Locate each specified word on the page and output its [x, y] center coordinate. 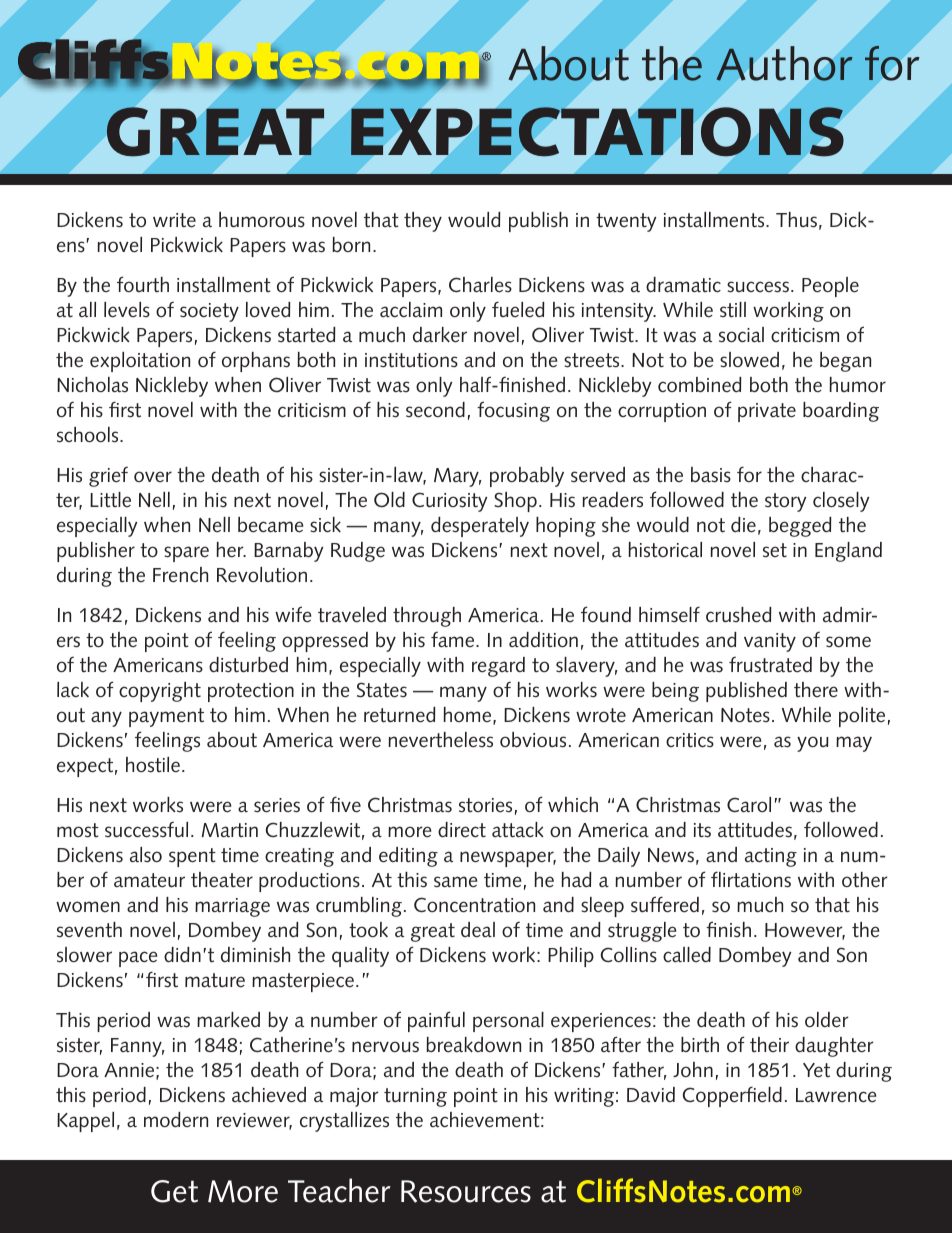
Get [174, 1191]
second [435, 410]
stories [485, 805]
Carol [749, 805]
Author [784, 63]
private [767, 412]
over [153, 476]
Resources [466, 1191]
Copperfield [732, 1096]
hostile [153, 765]
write [174, 220]
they [423, 222]
